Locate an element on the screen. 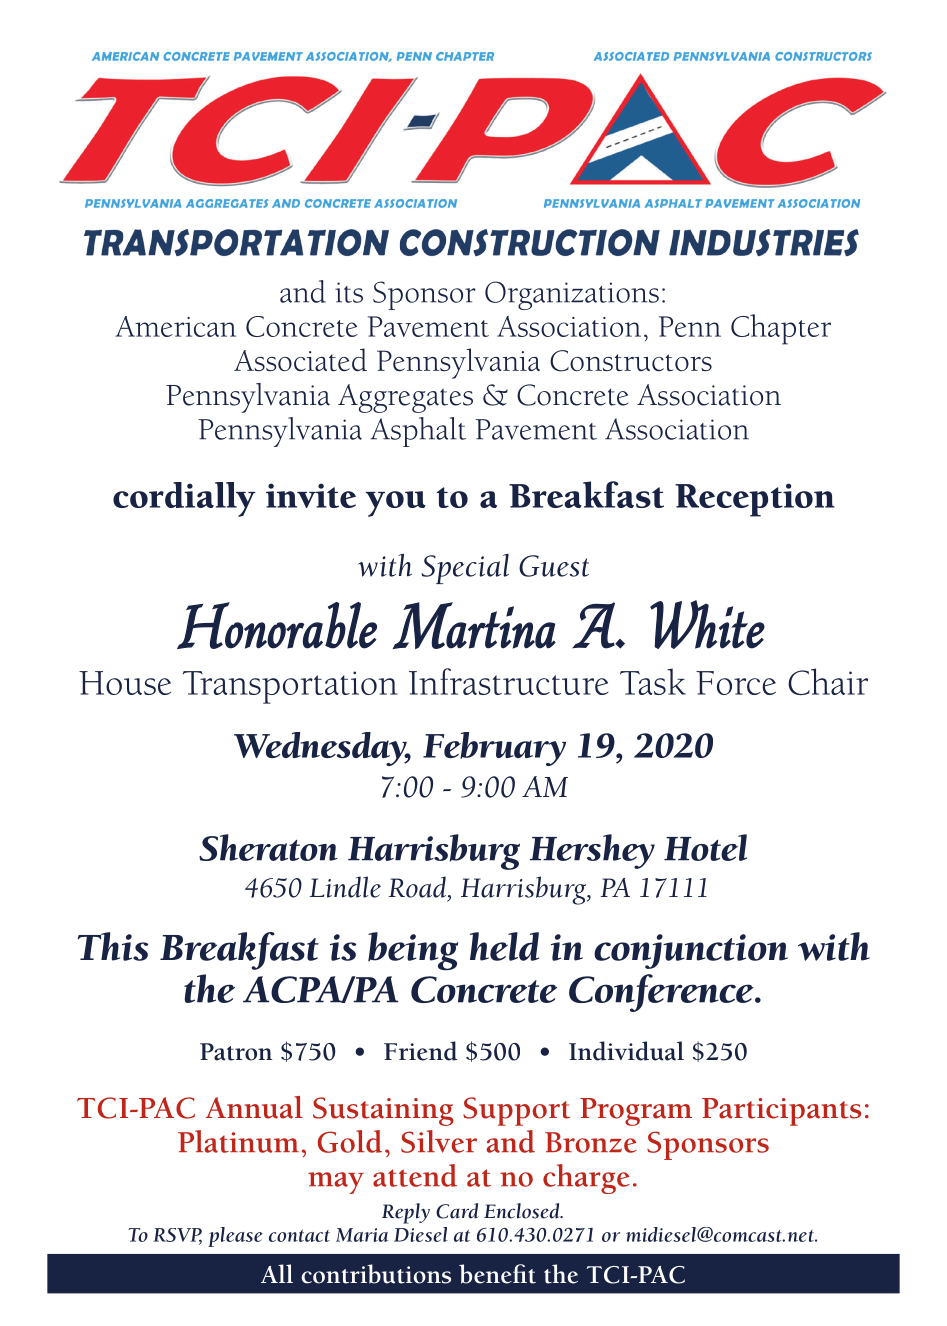 The image size is (947, 1326). Card is located at coordinates (457, 1211).
